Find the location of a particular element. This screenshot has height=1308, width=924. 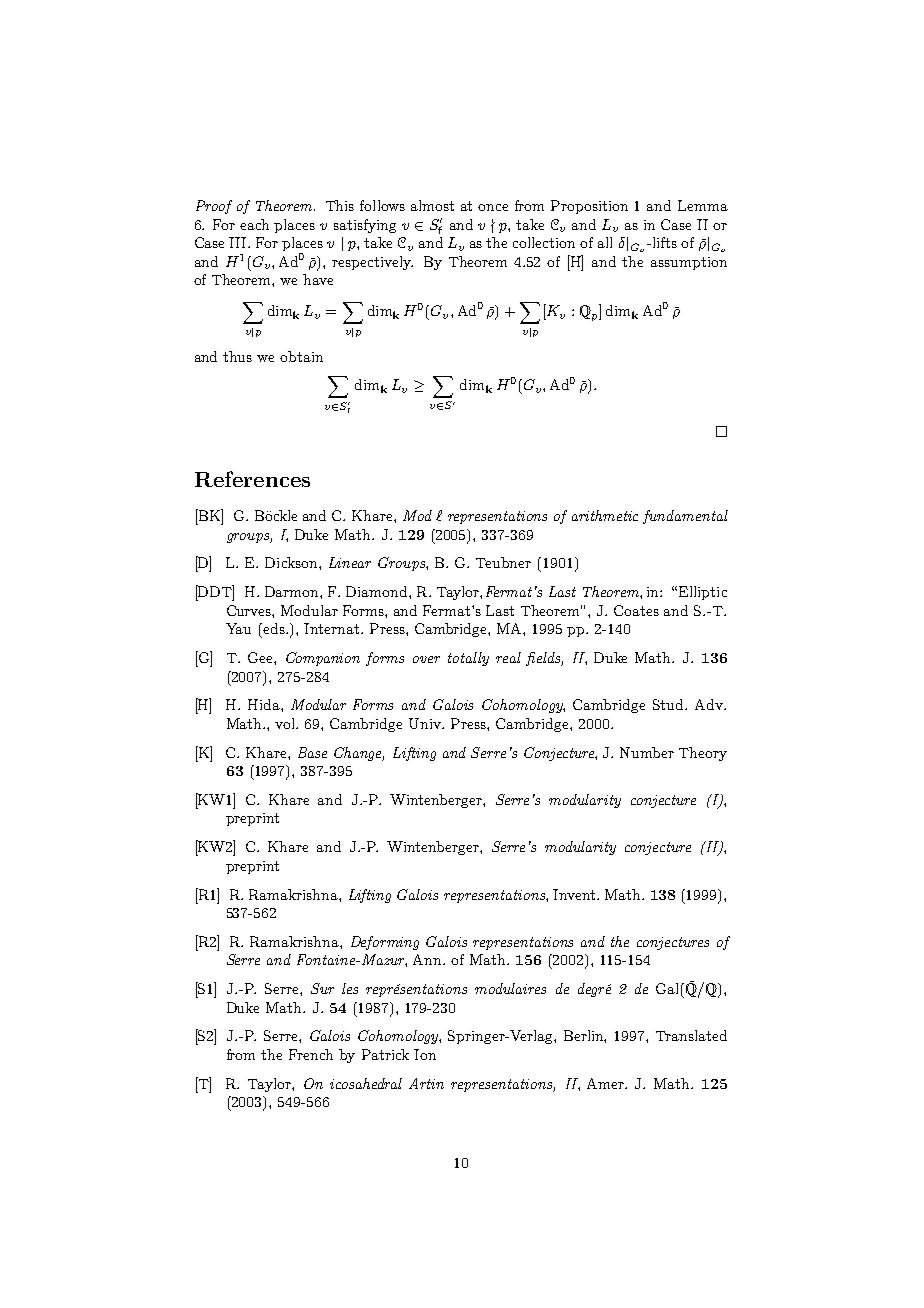

once is located at coordinates (493, 207).
